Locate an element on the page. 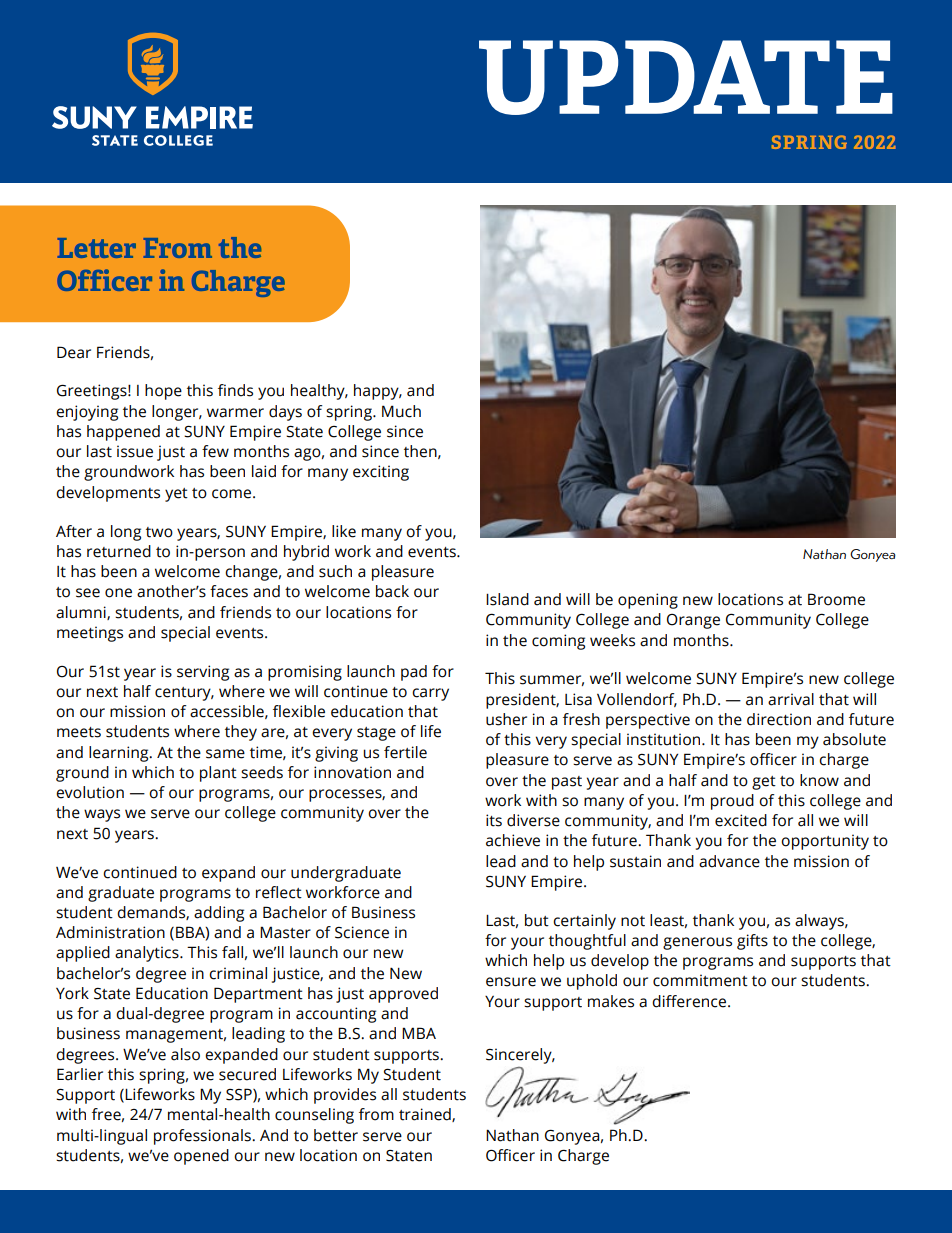 Image resolution: width=952 pixels, height=1233 pixels. achieve is located at coordinates (513, 840).
